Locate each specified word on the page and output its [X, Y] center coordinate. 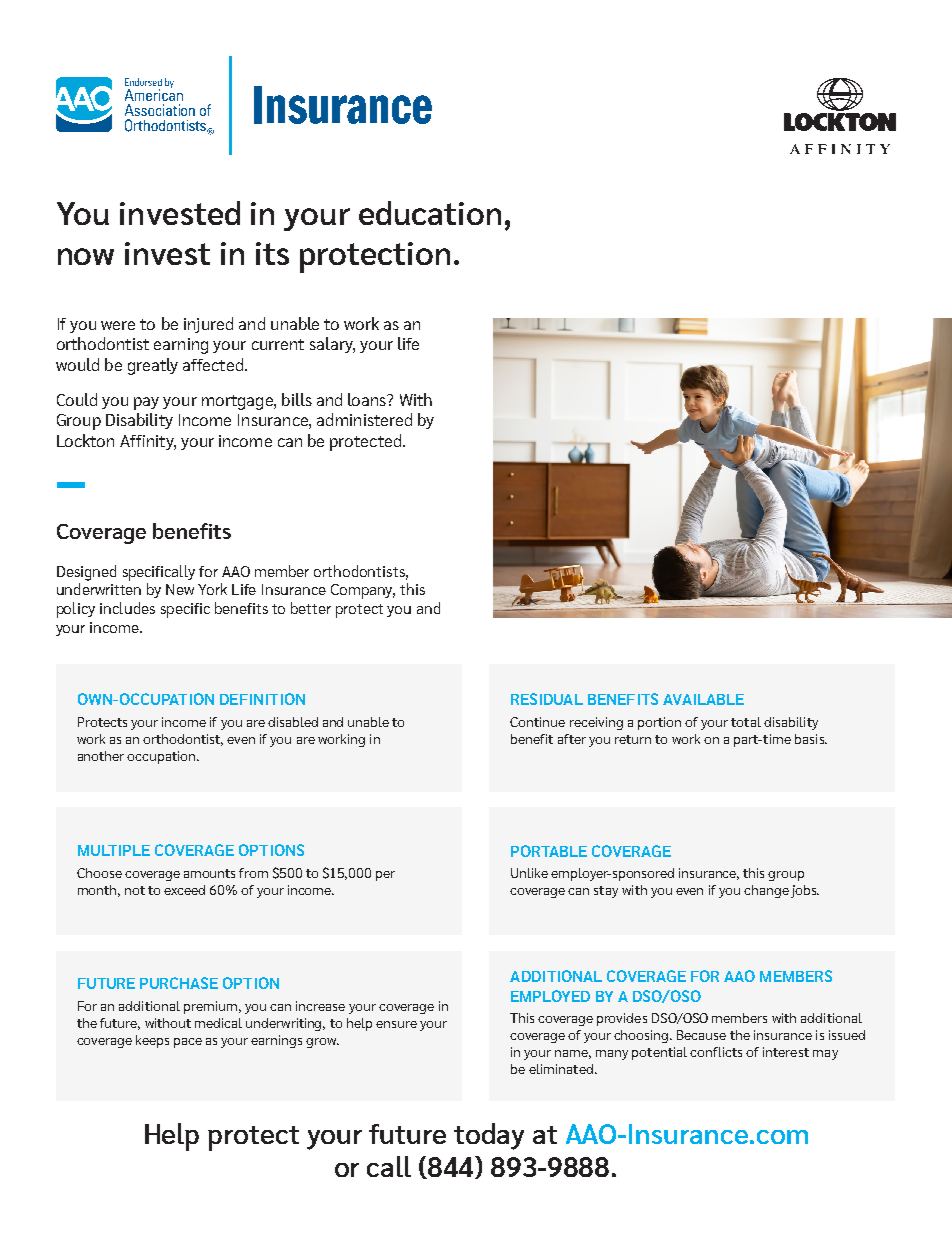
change [766, 891]
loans [368, 399]
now [86, 256]
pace [188, 1043]
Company [363, 591]
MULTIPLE [114, 850]
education [430, 213]
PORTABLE [549, 851]
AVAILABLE [703, 699]
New [180, 589]
